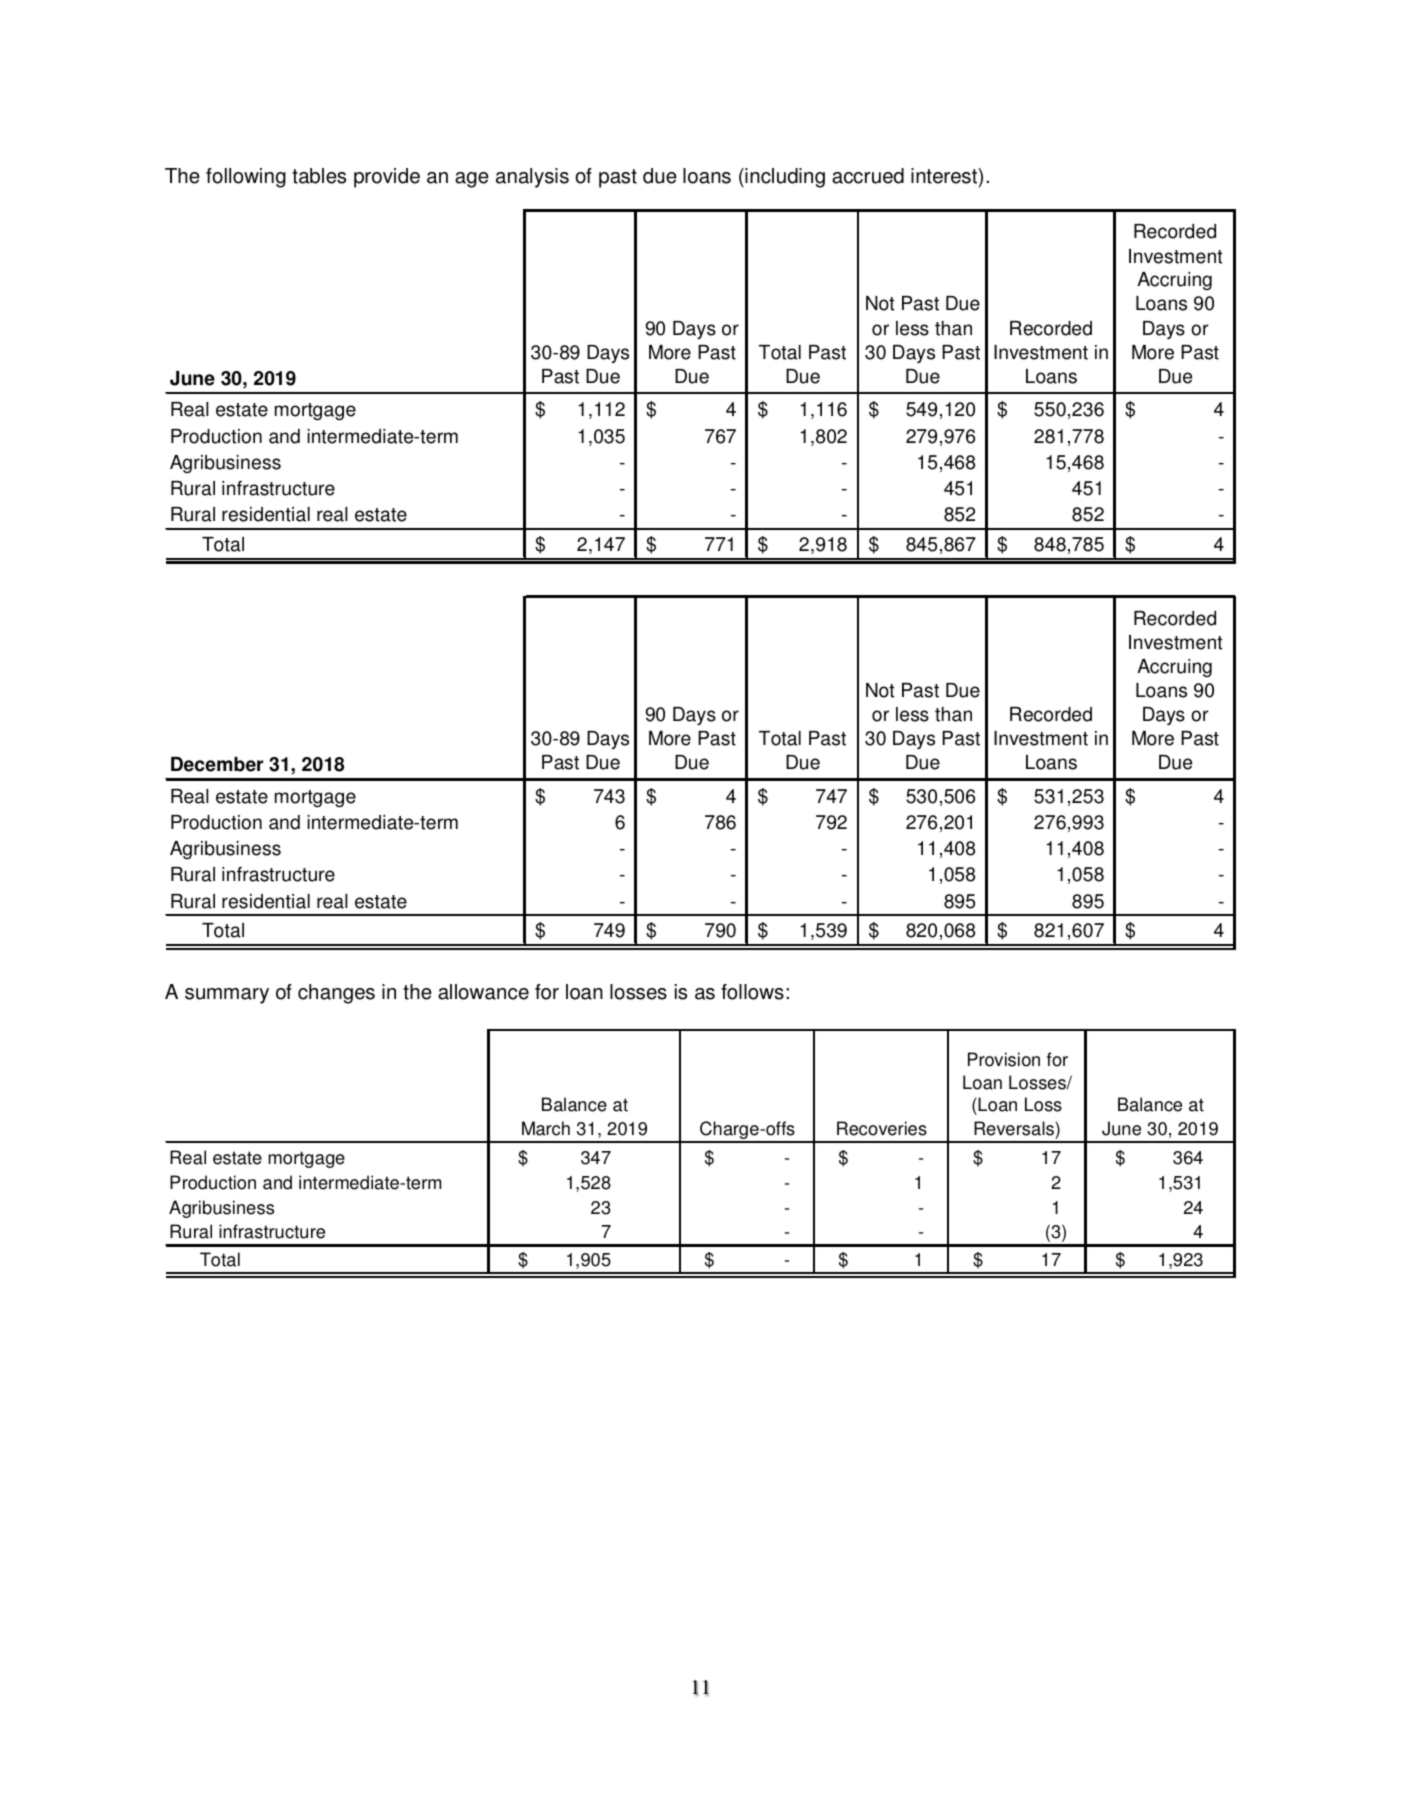 The image size is (1401, 1813). I want to click on Recoveries, so click(882, 1128).
